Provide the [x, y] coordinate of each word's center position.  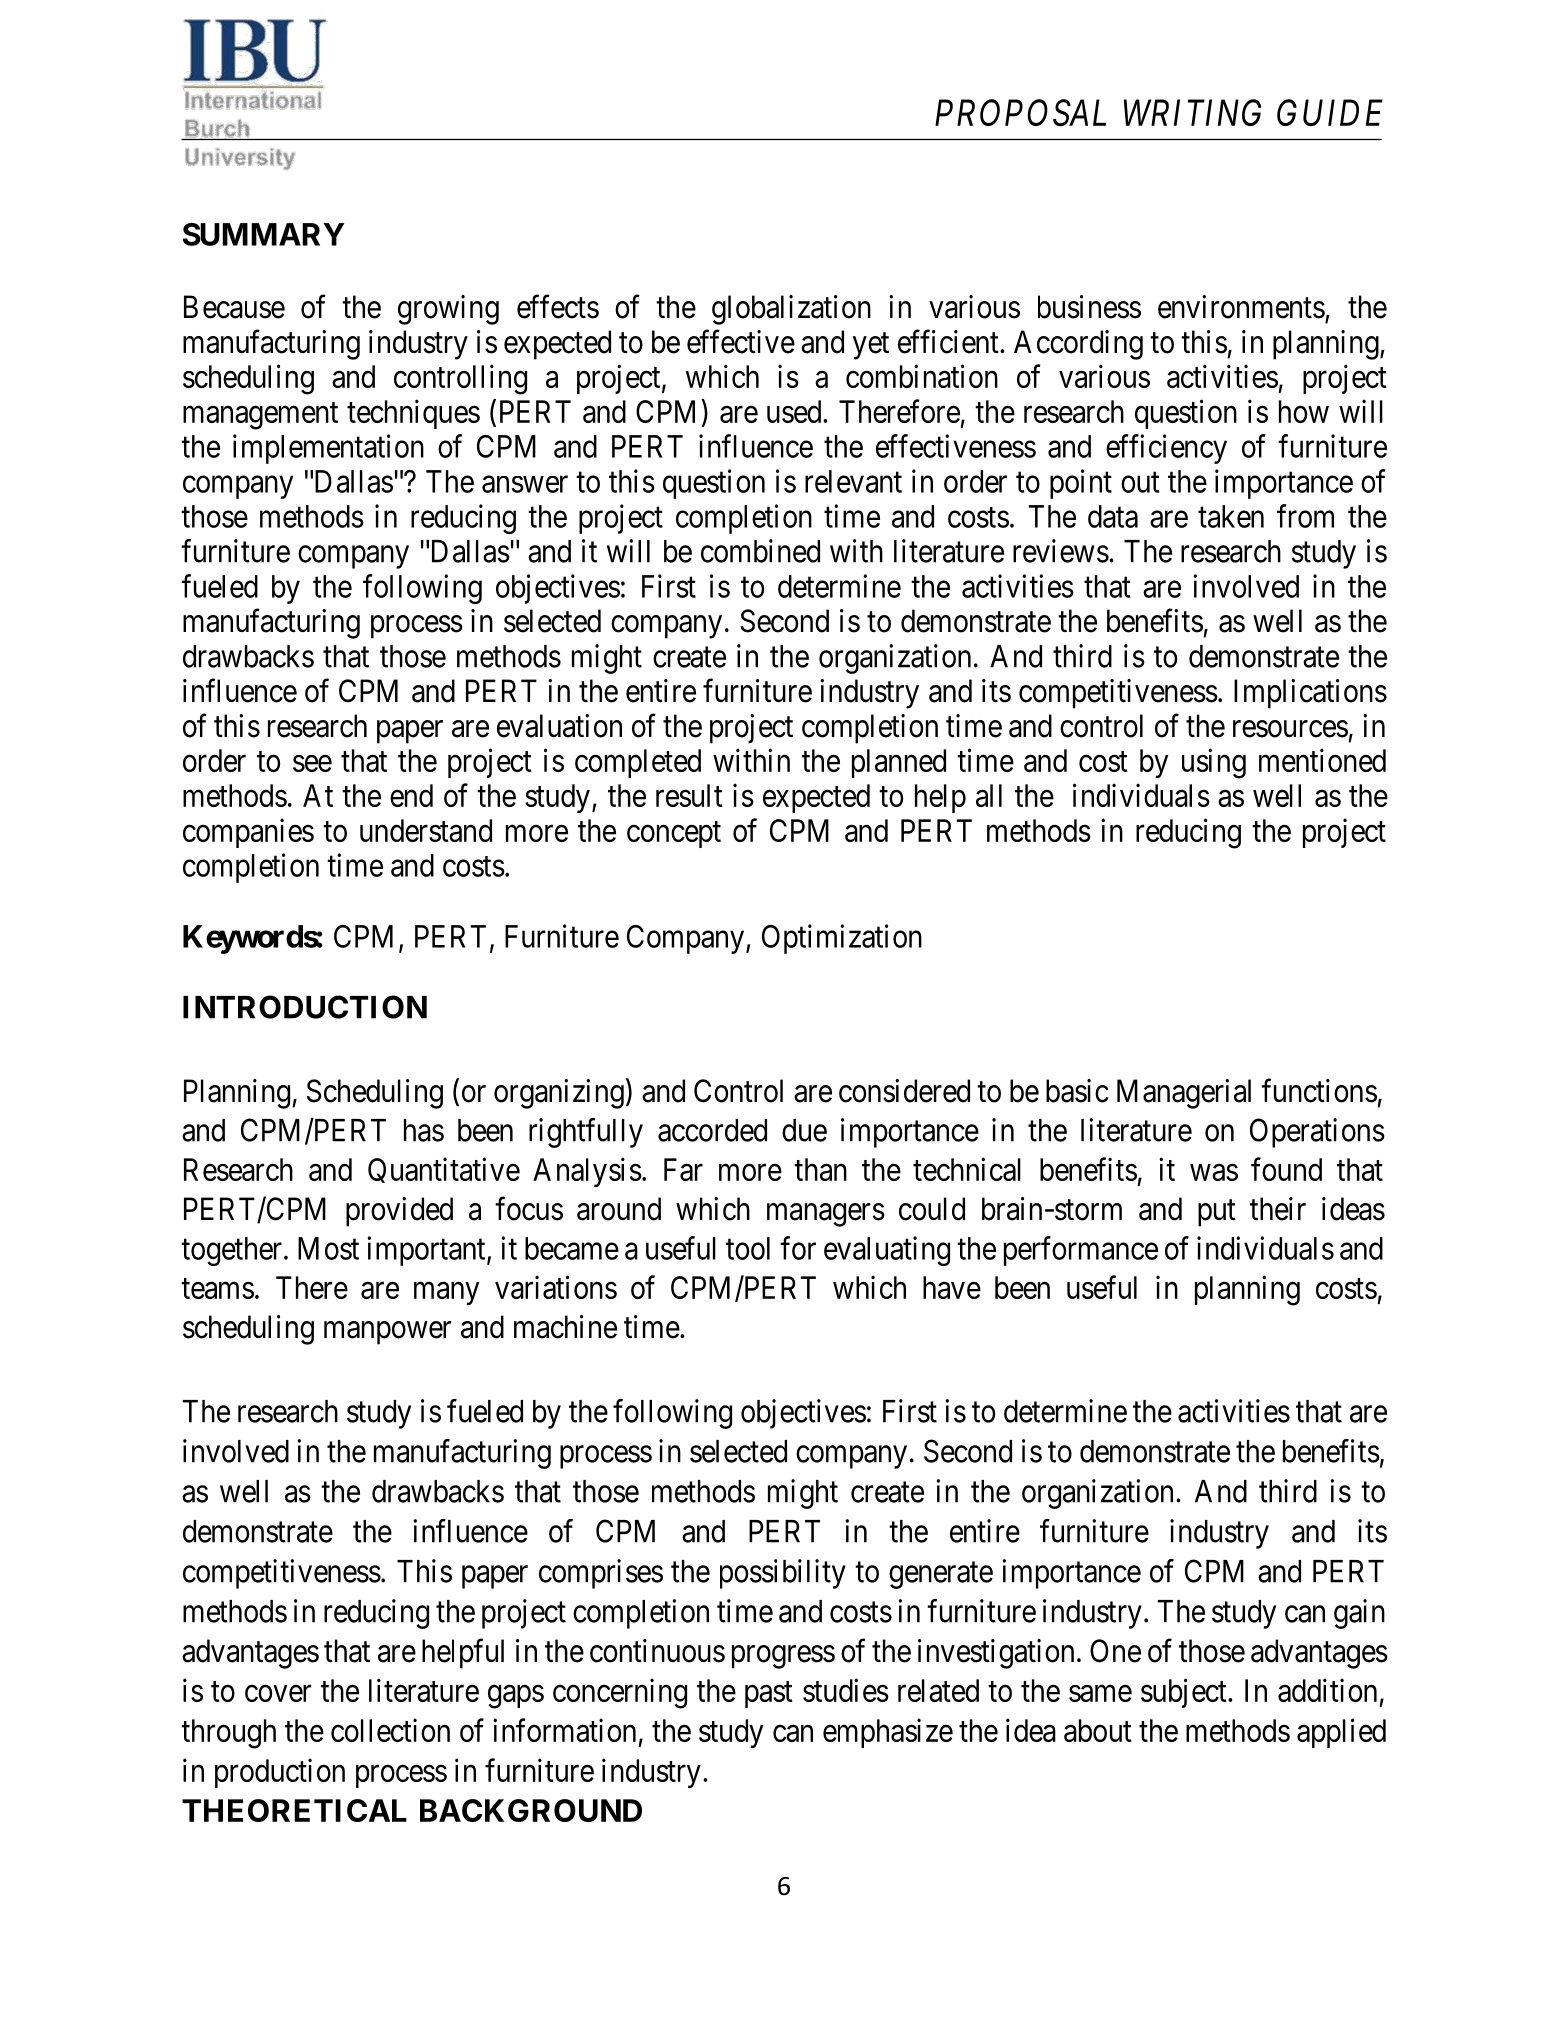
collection [390, 1730]
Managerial [1184, 1094]
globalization [791, 310]
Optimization [842, 939]
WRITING [1192, 112]
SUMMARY [264, 234]
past [769, 1695]
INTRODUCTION [305, 1007]
